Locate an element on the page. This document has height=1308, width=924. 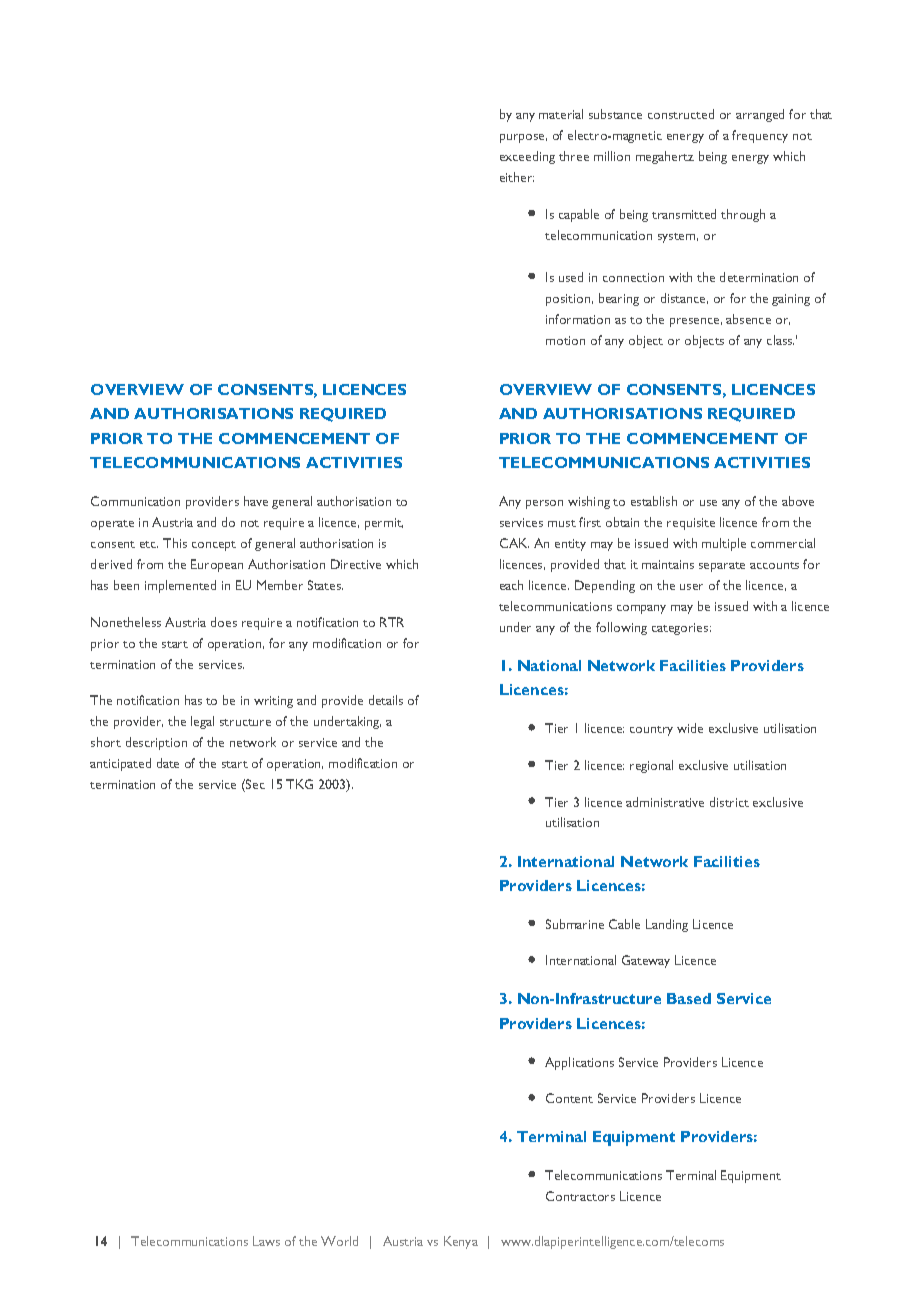
class is located at coordinates (780, 340).
